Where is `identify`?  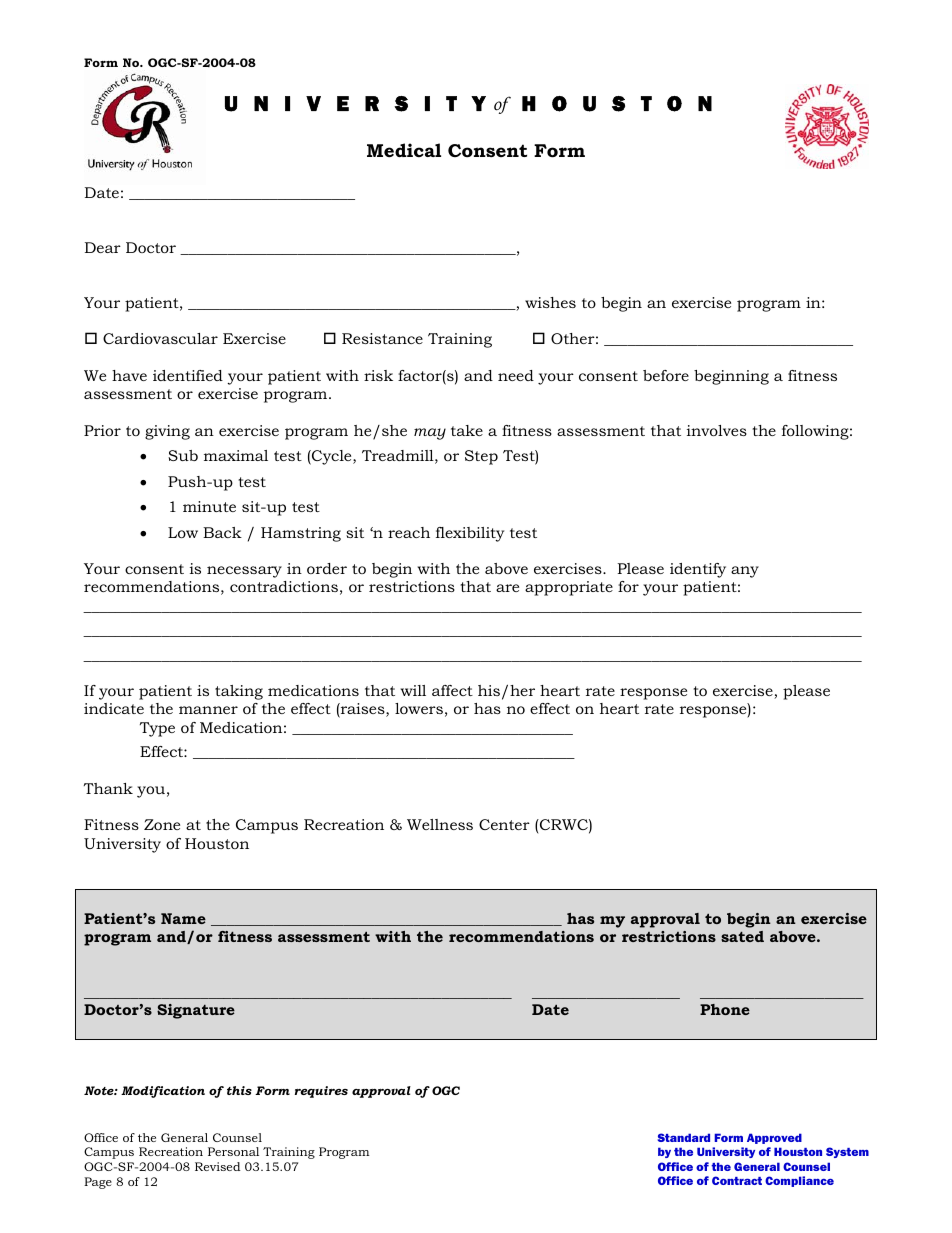 identify is located at coordinates (698, 570).
